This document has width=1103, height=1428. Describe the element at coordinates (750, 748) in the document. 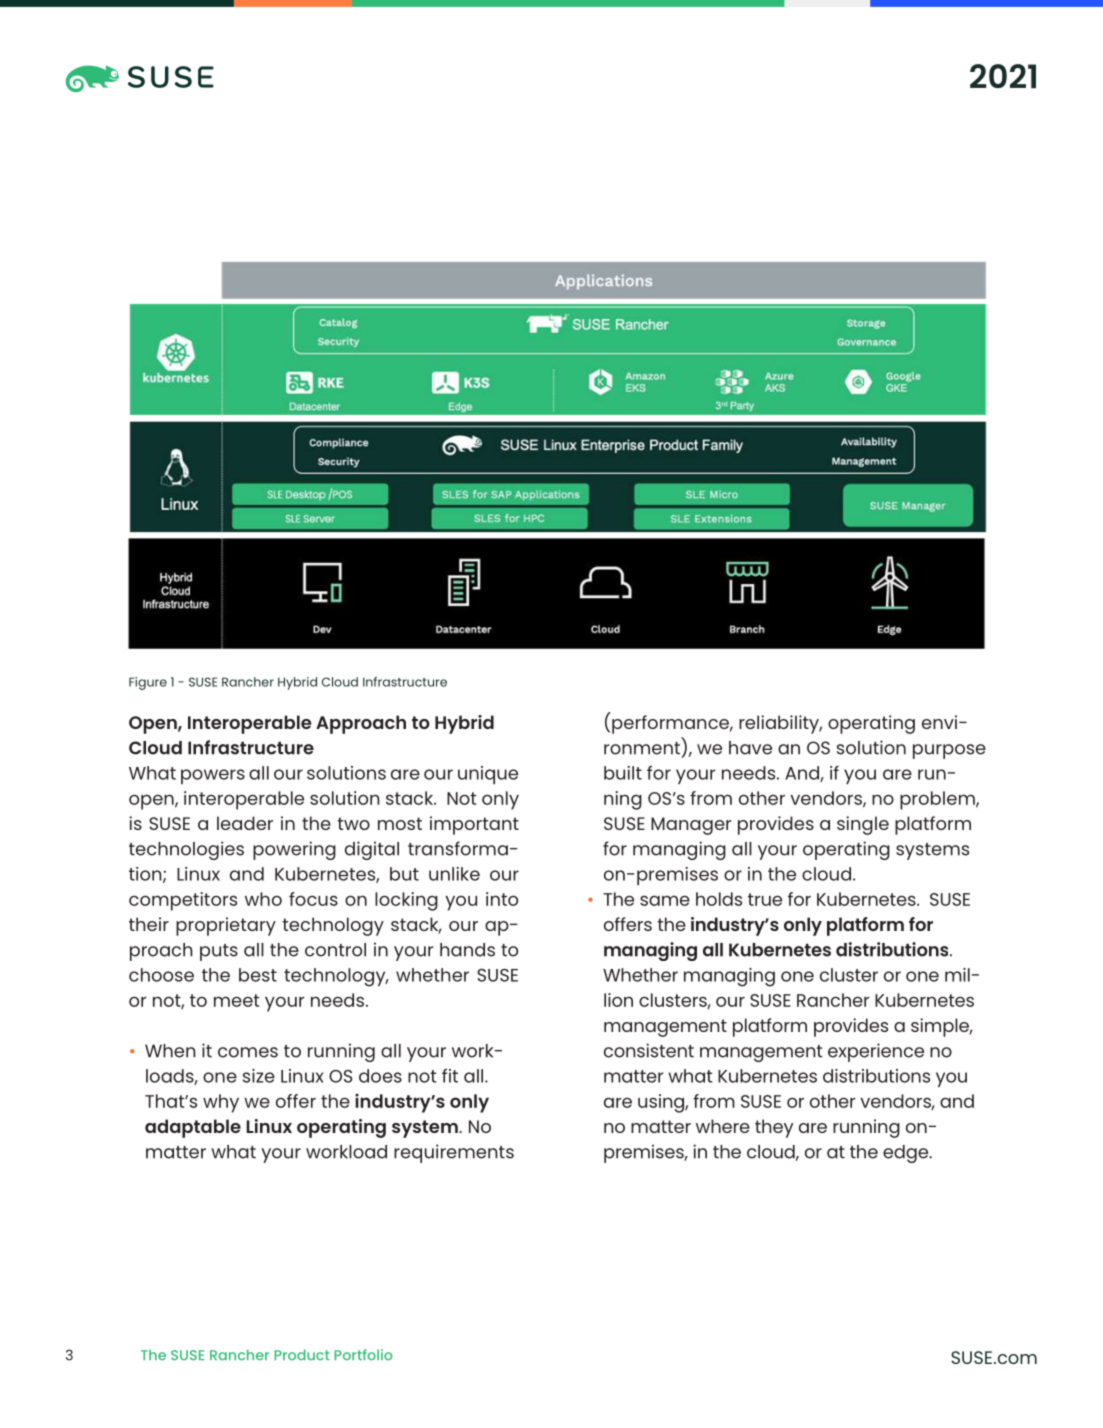

I see `have` at that location.
